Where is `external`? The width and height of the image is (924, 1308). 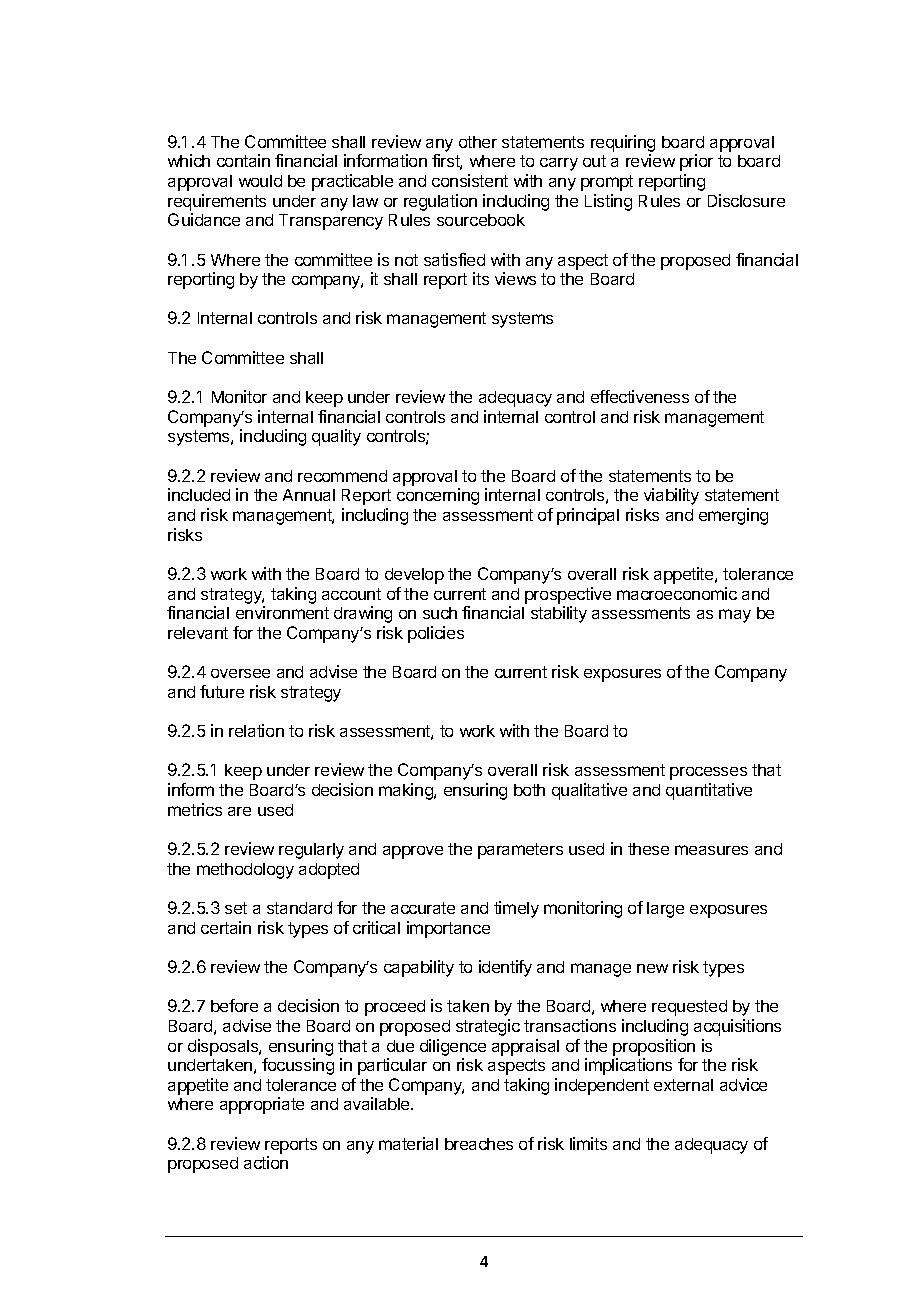 external is located at coordinates (683, 1085).
